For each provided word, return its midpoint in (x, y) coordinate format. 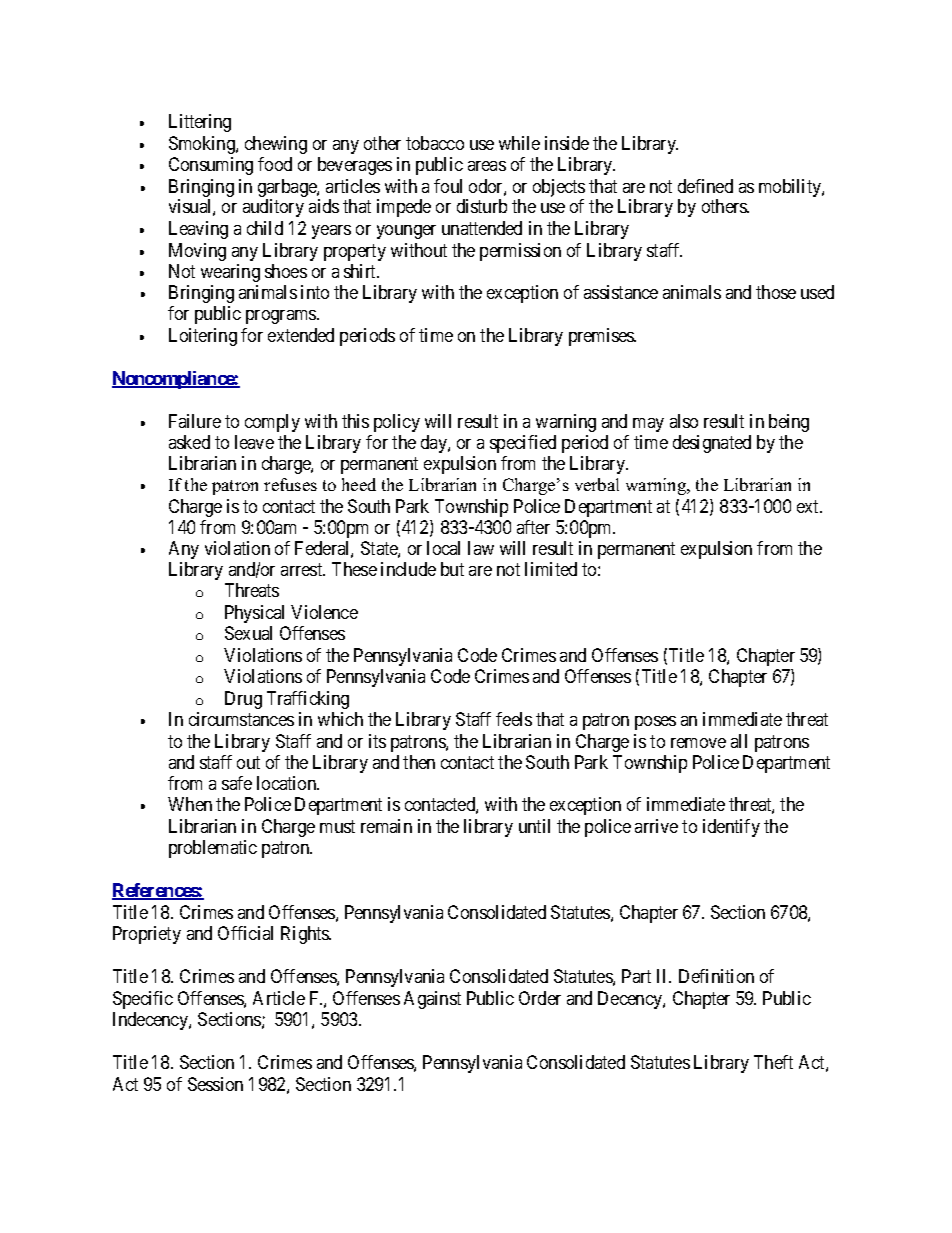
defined (705, 186)
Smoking (203, 145)
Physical (254, 614)
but (452, 569)
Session (215, 1084)
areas (487, 166)
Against (432, 1000)
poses (655, 723)
